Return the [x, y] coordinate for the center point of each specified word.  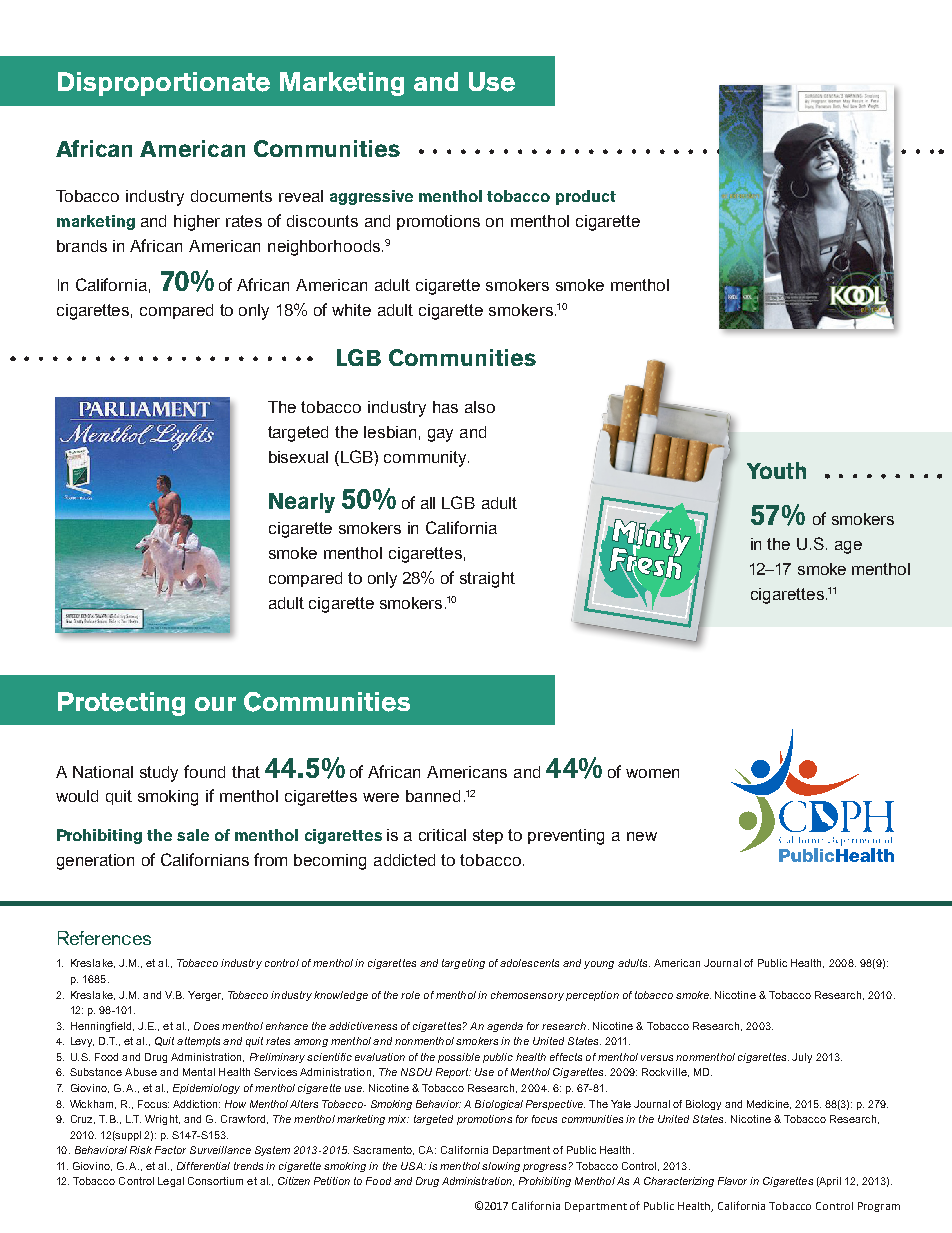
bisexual [298, 457]
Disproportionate [164, 84]
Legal [171, 1182]
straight [487, 580]
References [104, 938]
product [586, 197]
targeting [463, 964]
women [652, 773]
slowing [501, 1167]
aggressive [371, 197]
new [642, 836]
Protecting [121, 704]
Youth [776, 470]
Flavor [732, 1181]
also [480, 407]
